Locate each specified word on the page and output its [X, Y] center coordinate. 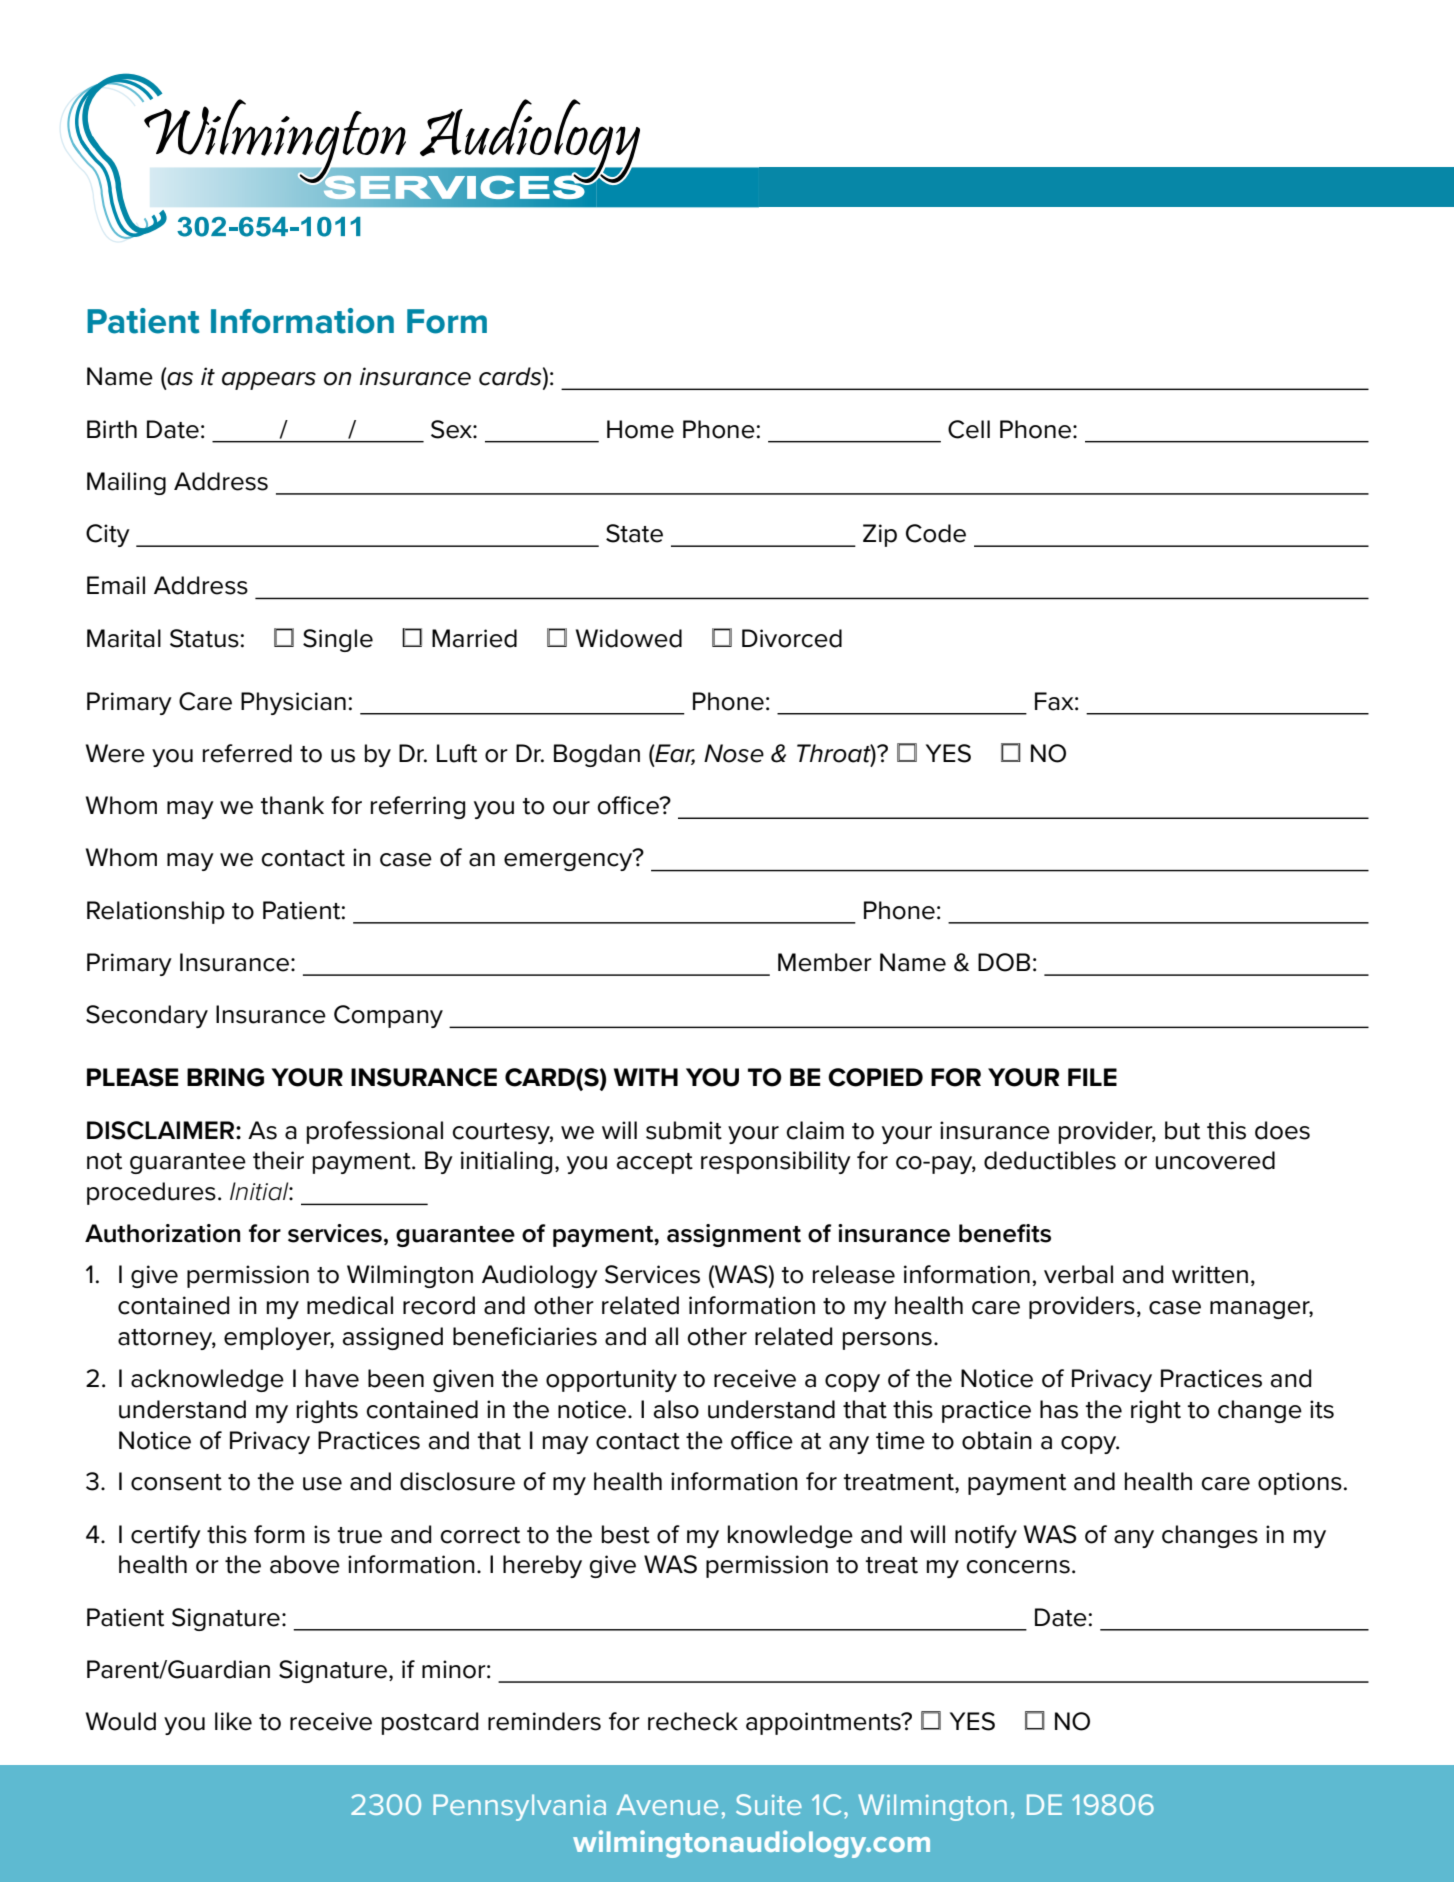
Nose [734, 753]
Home [640, 429]
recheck [693, 1721]
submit [684, 1130]
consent [176, 1482]
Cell [969, 429]
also [676, 1409]
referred [247, 753]
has [1059, 1409]
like [233, 1721]
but [1182, 1130]
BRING [225, 1077]
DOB [1004, 962]
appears [269, 381]
